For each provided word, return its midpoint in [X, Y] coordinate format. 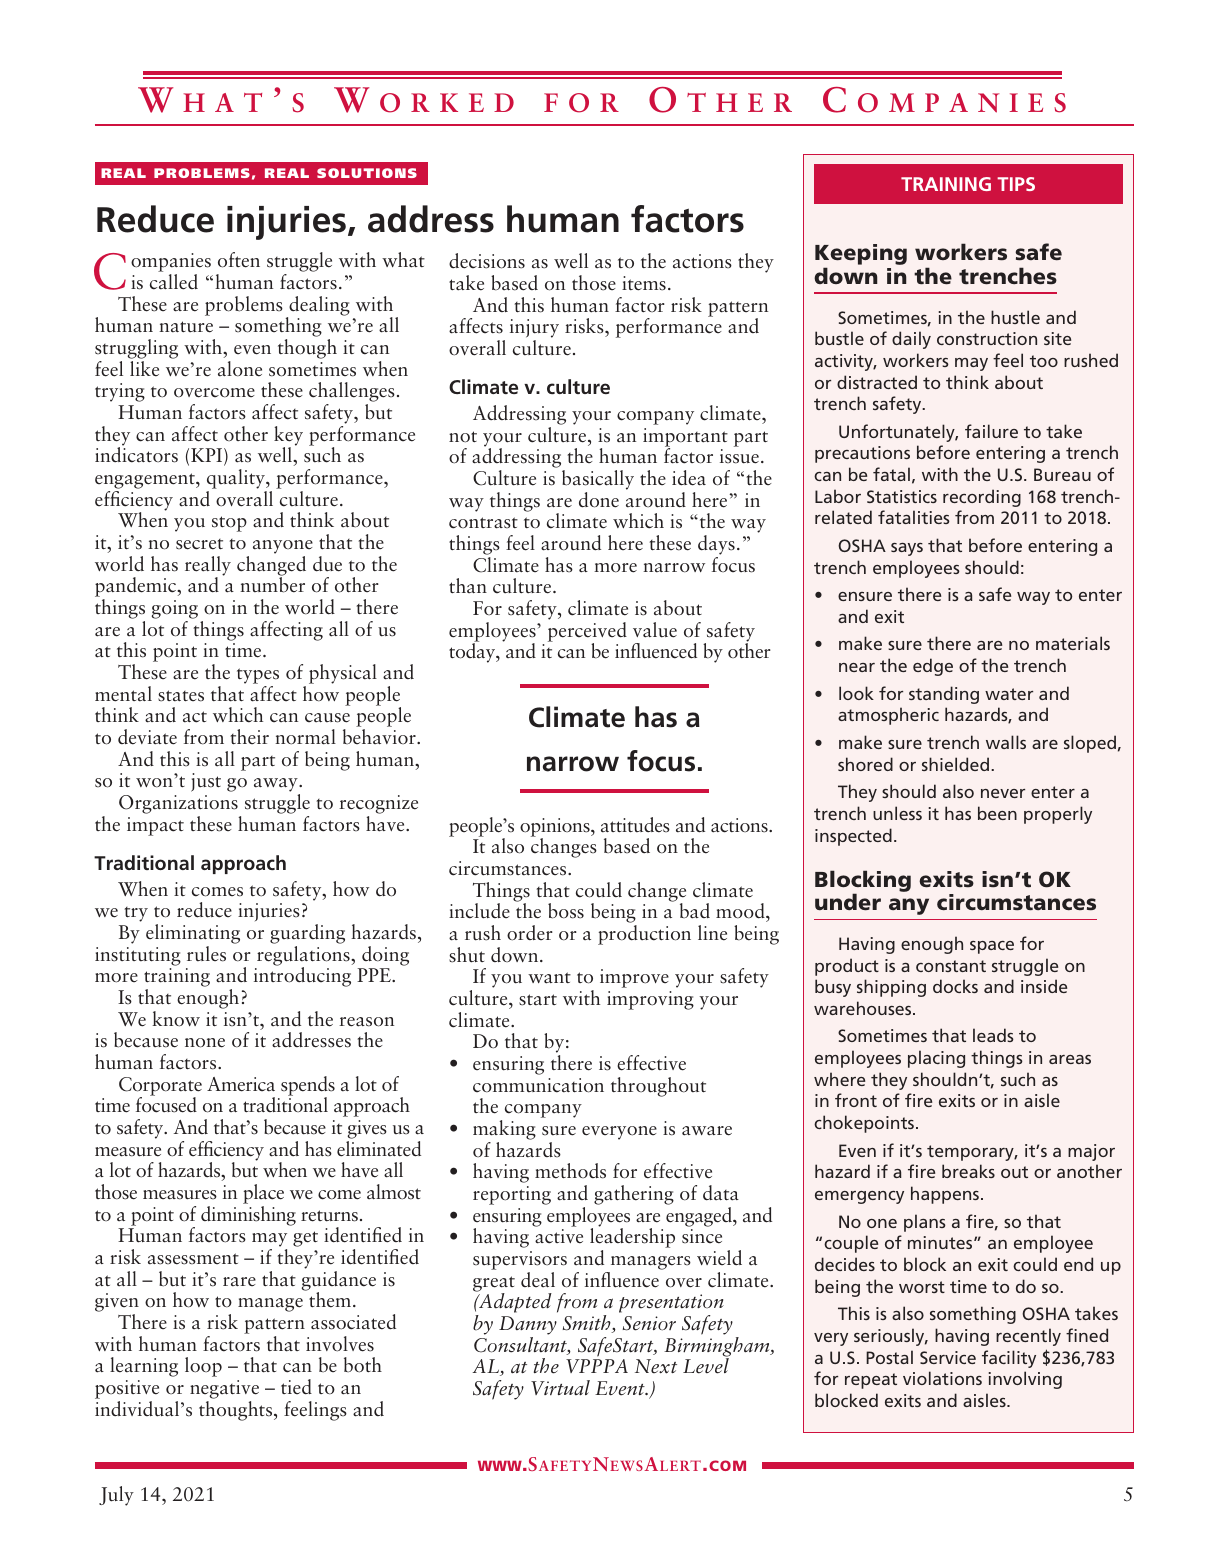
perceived [587, 633]
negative [224, 1389]
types [258, 676]
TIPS [1016, 184]
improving [650, 1000]
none [205, 1043]
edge [933, 667]
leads [993, 1035]
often [239, 260]
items [644, 283]
